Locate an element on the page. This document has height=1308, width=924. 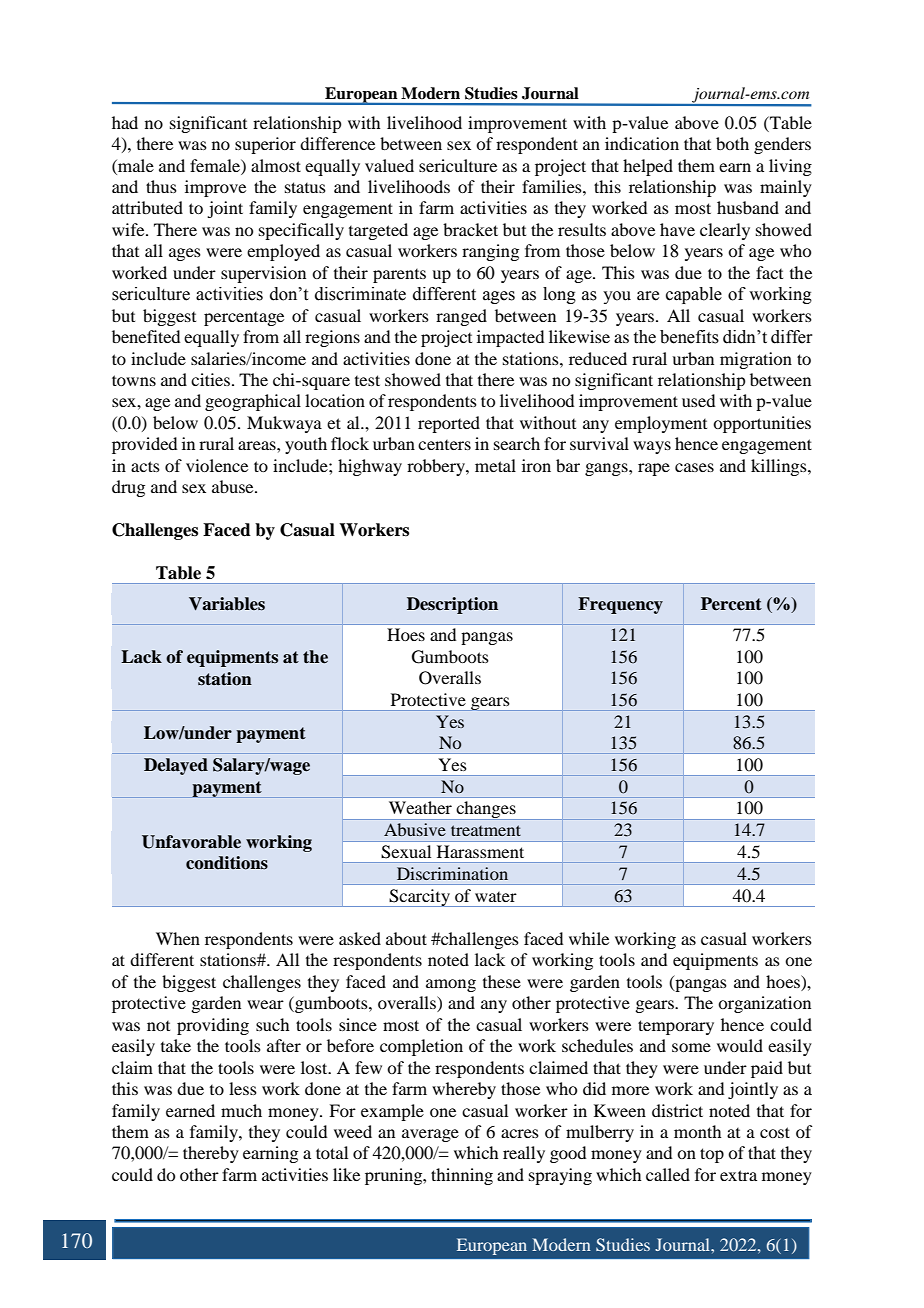
thus is located at coordinates (161, 186).
